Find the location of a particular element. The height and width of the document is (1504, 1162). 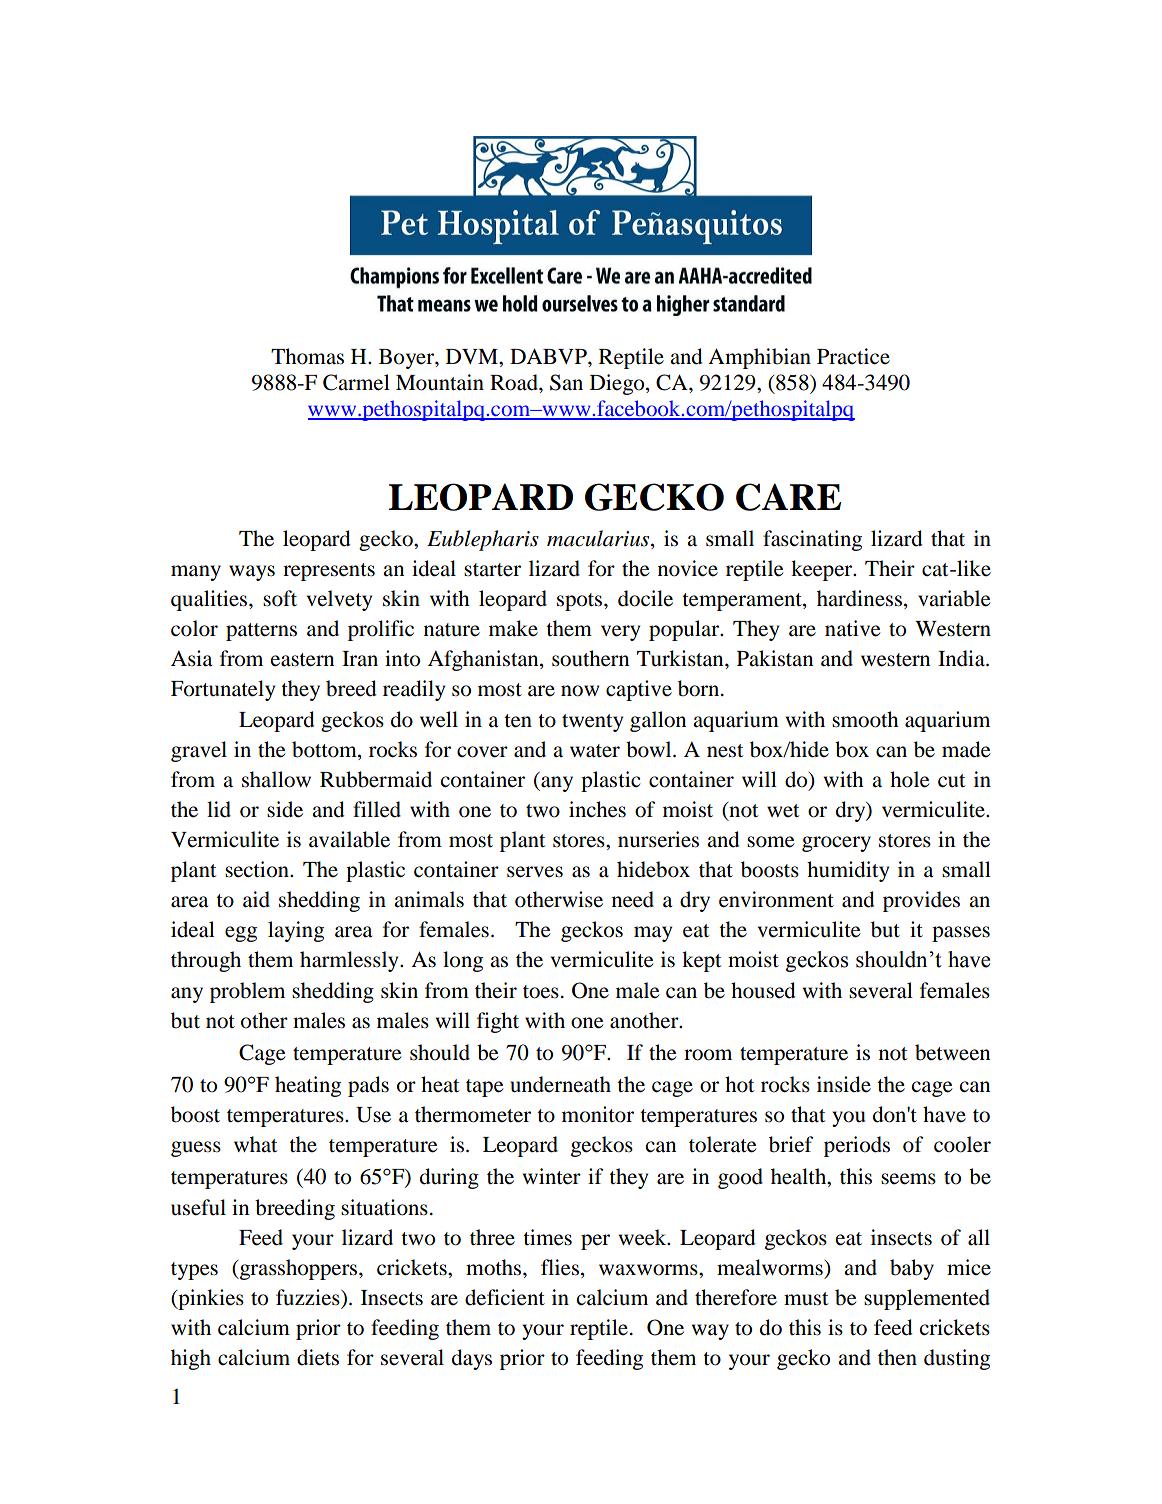

diets is located at coordinates (318, 1357).
